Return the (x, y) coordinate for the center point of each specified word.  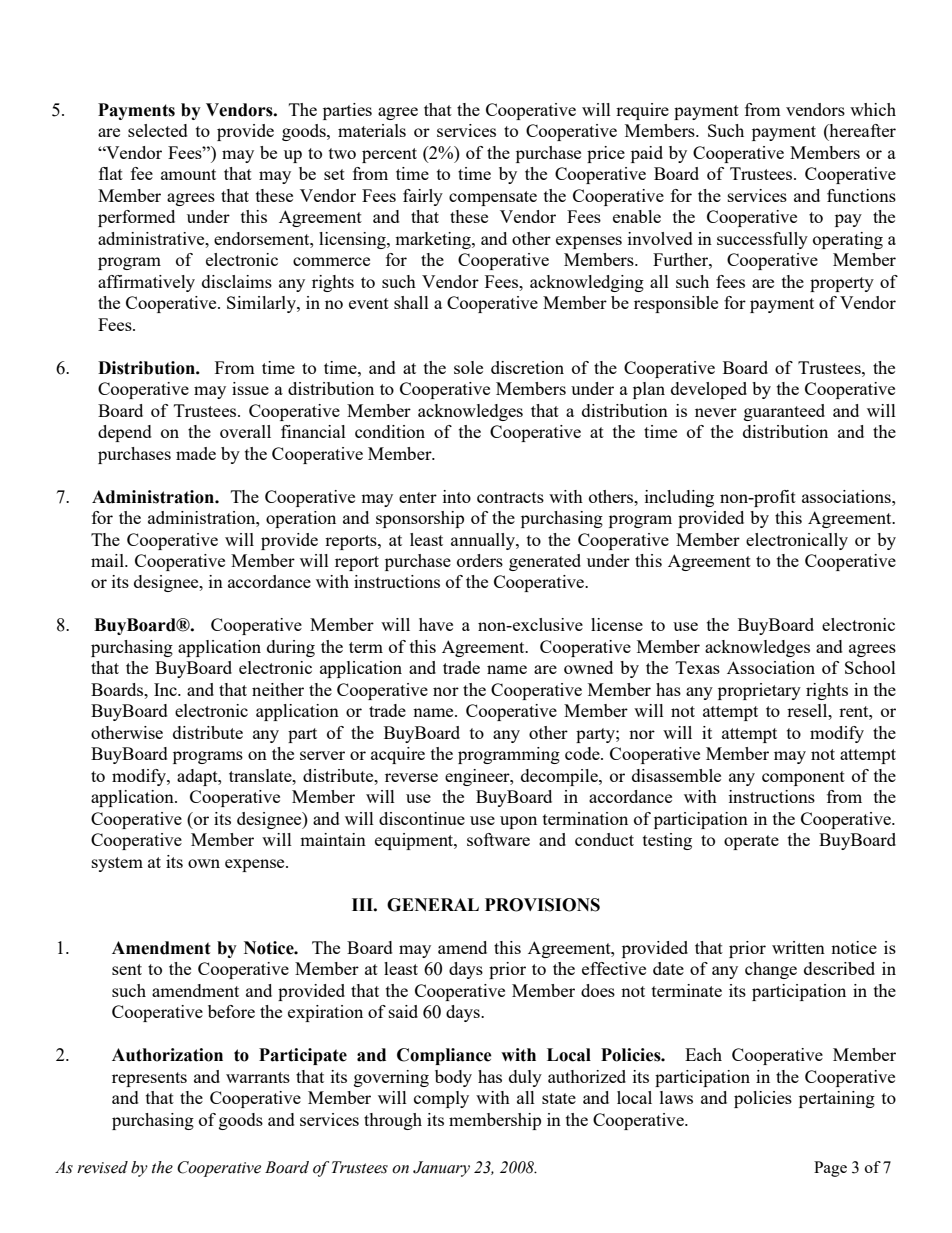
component (803, 778)
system (117, 864)
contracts (510, 497)
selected (158, 130)
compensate (493, 198)
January (441, 1169)
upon (518, 822)
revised (102, 1167)
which (873, 109)
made (196, 453)
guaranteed (784, 412)
